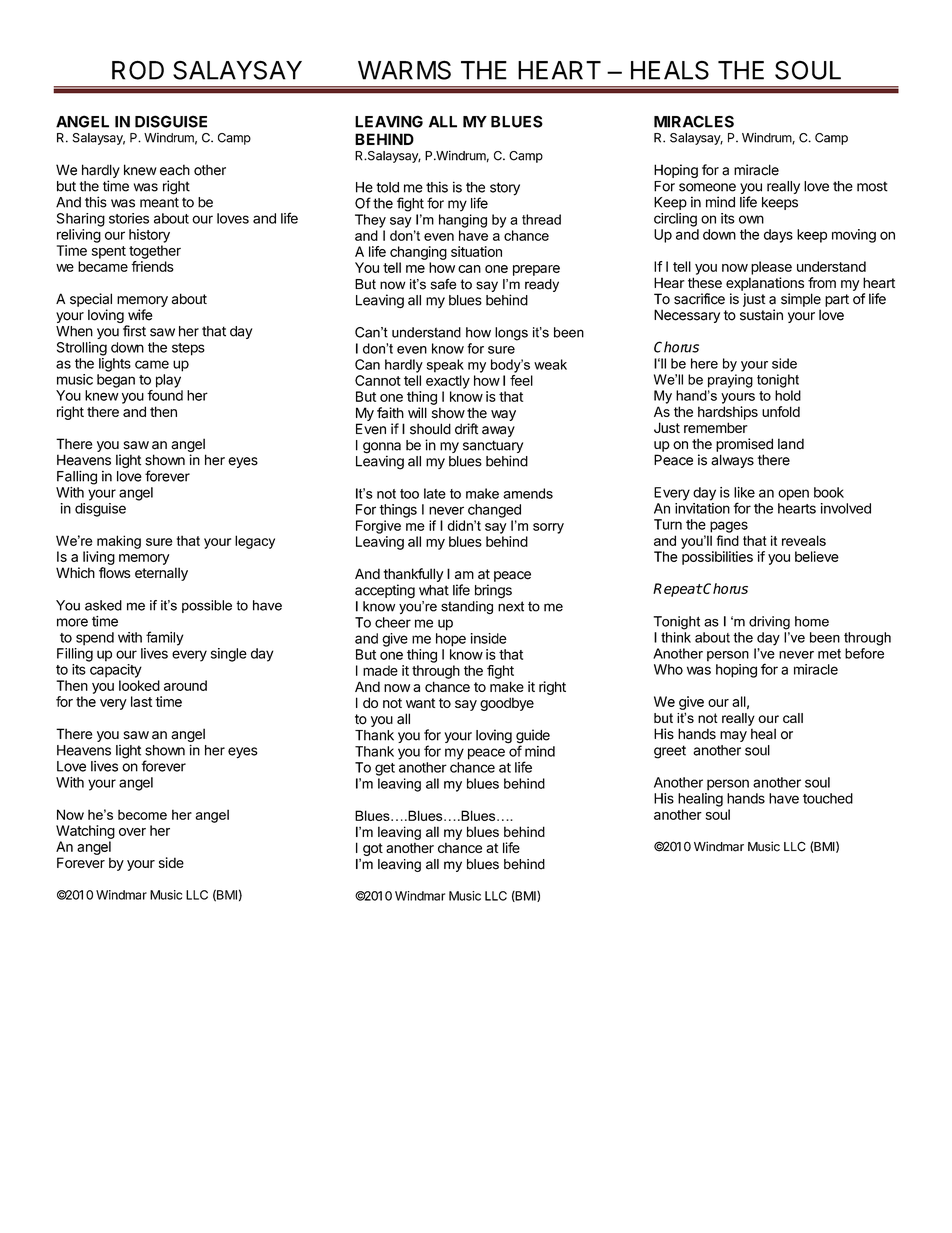 Image resolution: width=952 pixels, height=1233 pixels. What do you see at coordinates (77, 478) in the image?
I see `Falling` at bounding box center [77, 478].
